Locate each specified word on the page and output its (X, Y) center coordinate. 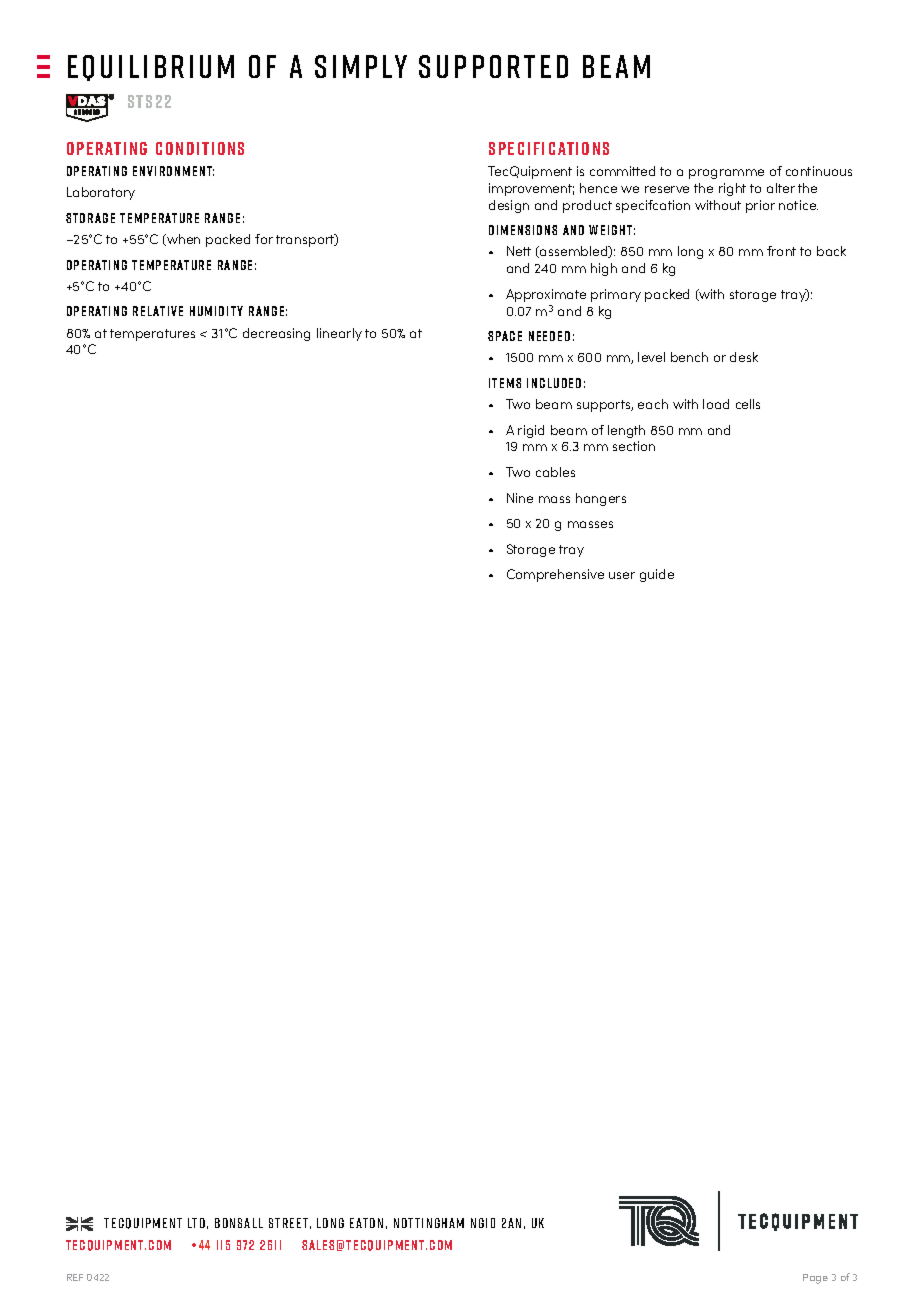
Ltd (196, 1223)
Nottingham (429, 1223)
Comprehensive (555, 575)
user (622, 575)
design (509, 206)
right (732, 189)
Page (815, 1279)
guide (657, 575)
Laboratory (101, 193)
